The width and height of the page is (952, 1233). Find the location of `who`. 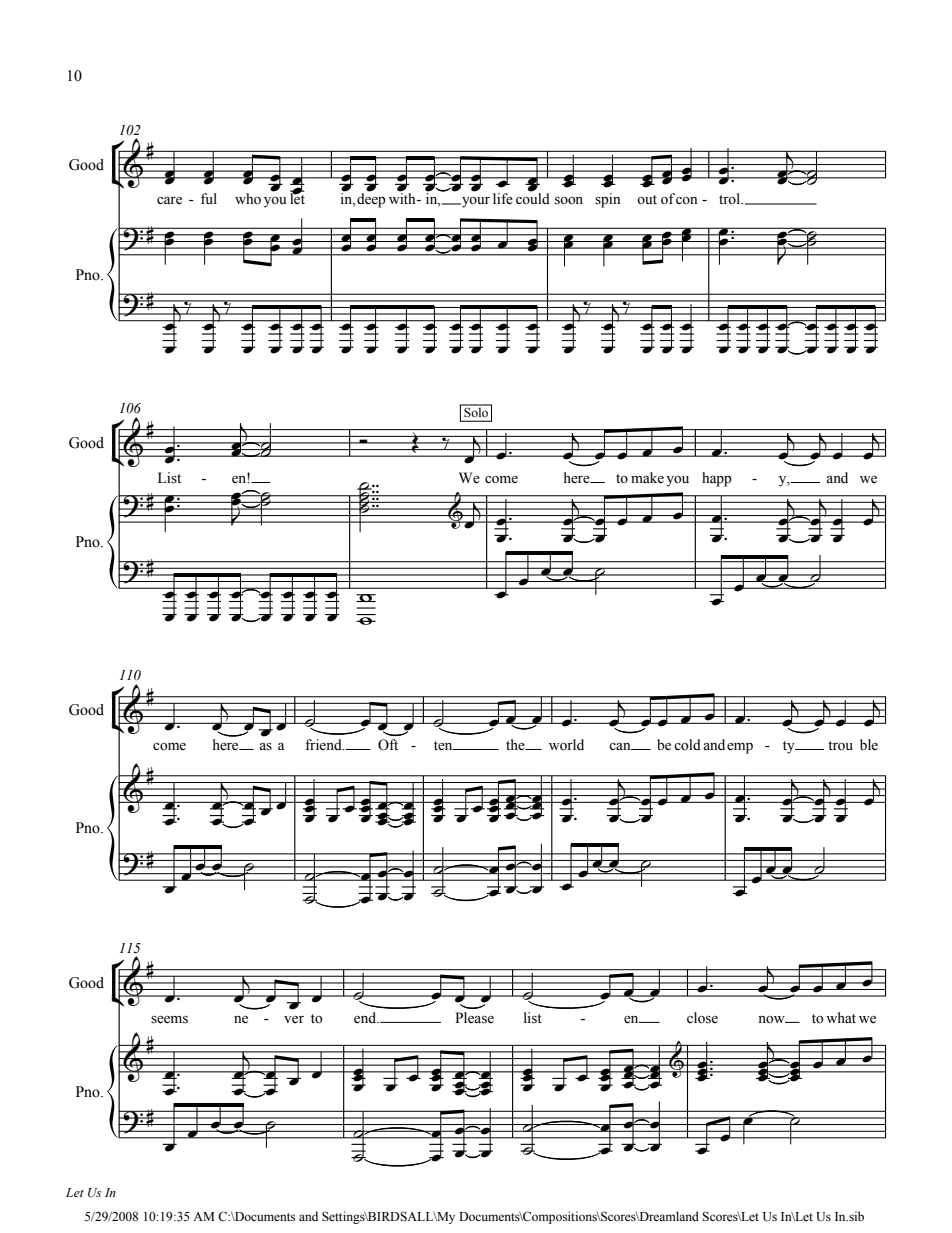

who is located at coordinates (248, 199).
